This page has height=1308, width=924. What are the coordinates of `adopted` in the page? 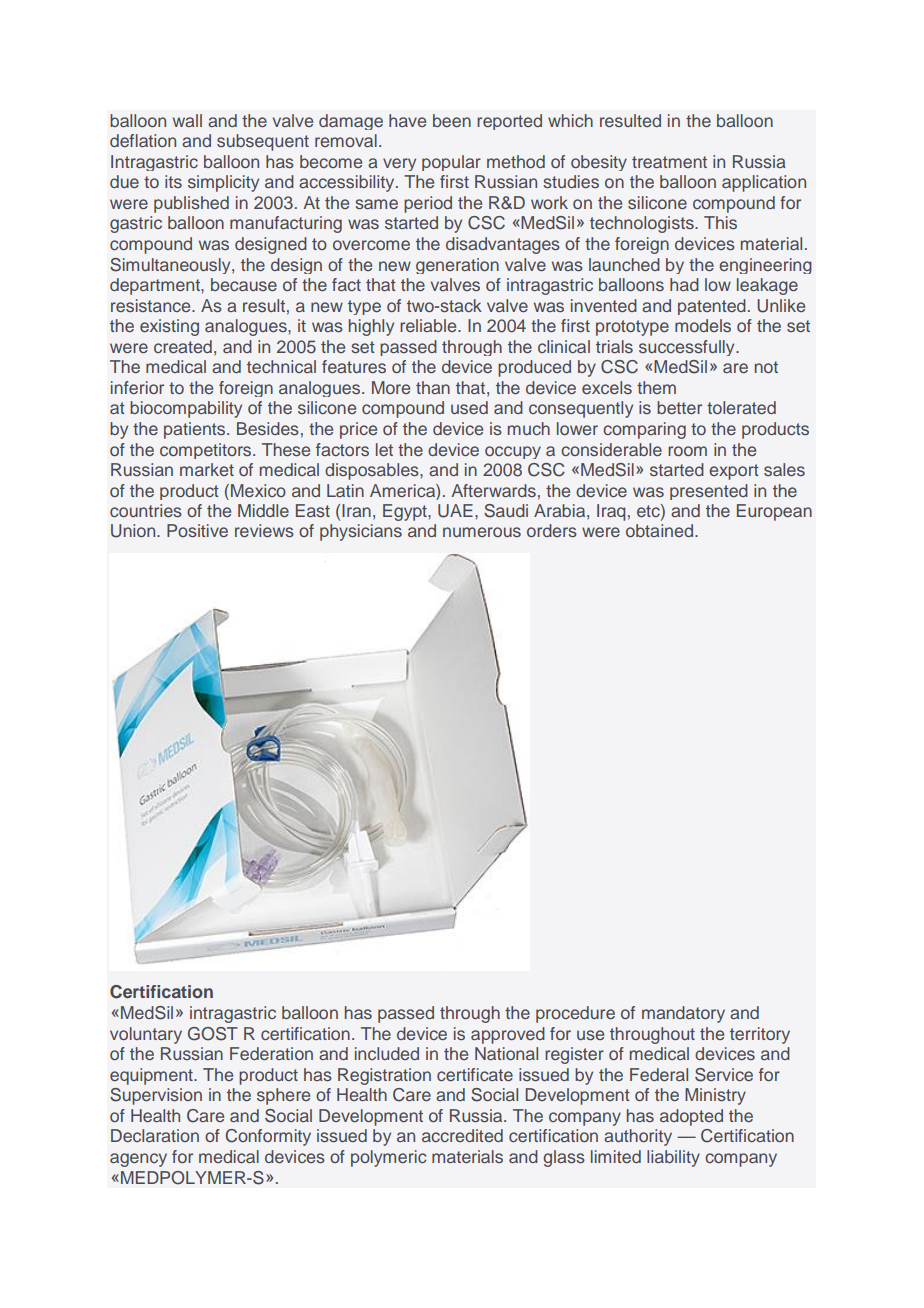 It's located at (691, 1117).
